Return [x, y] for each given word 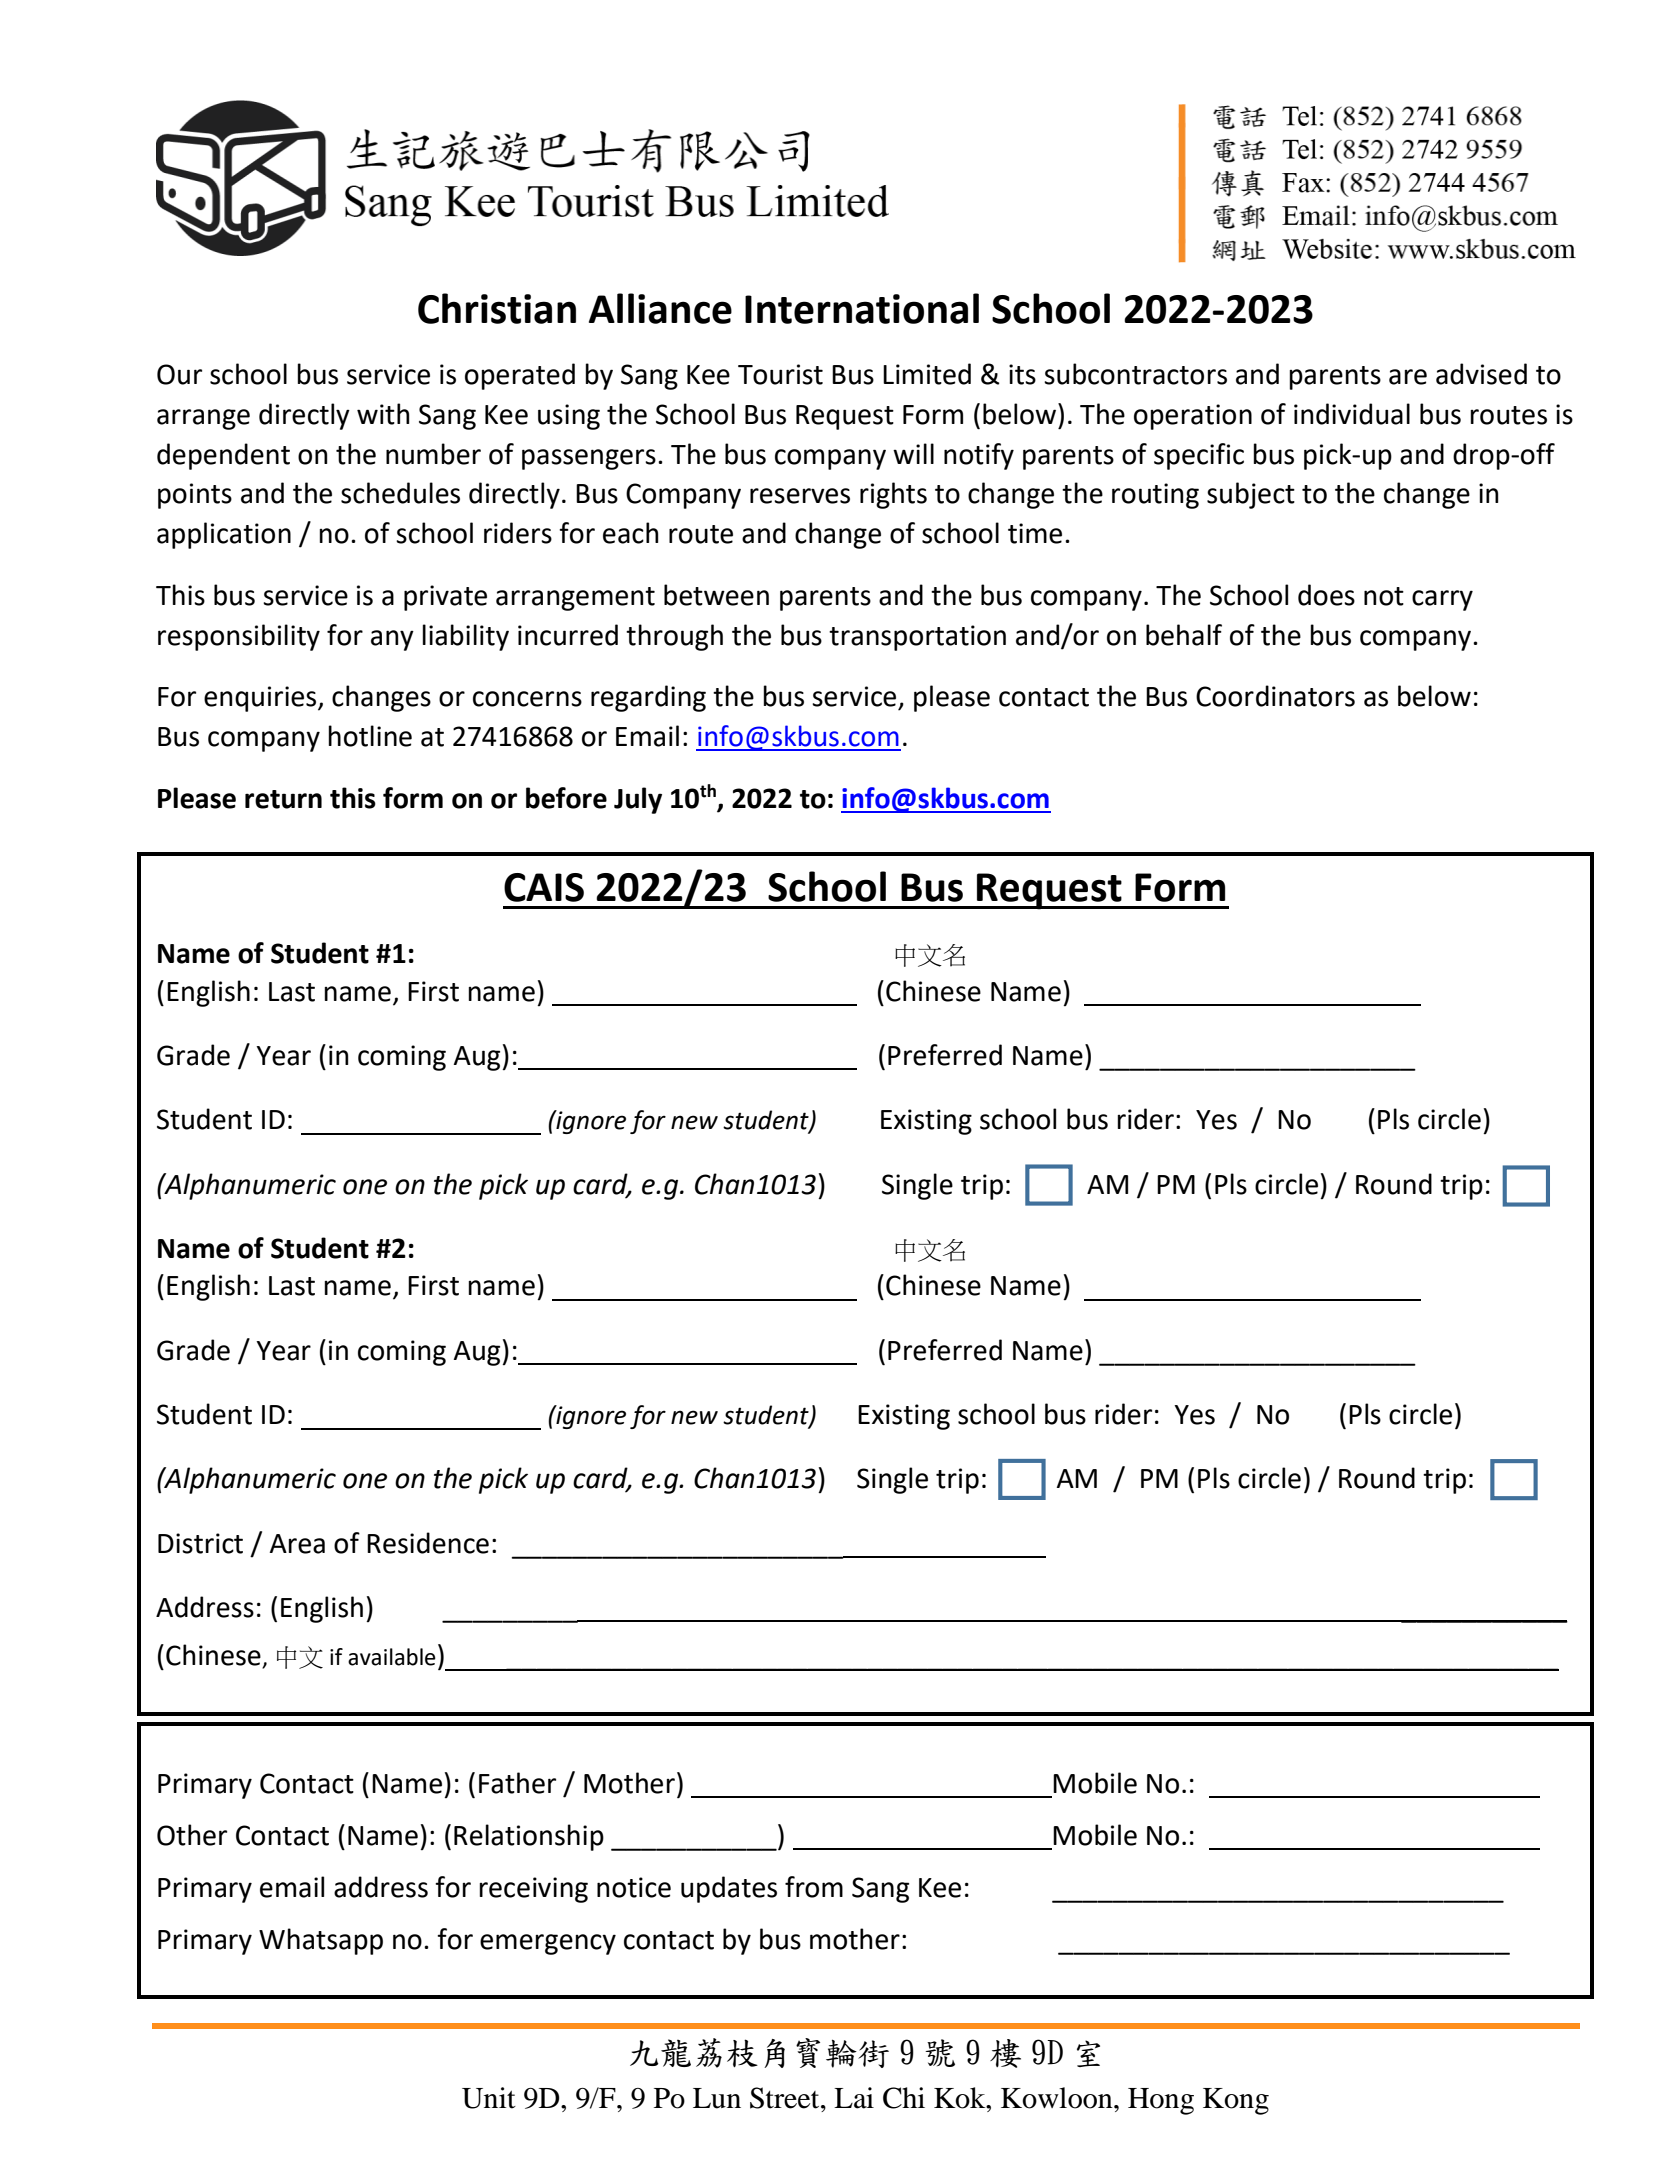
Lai [854, 2098]
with [383, 414]
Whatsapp [321, 1941]
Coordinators [1275, 696]
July [638, 800]
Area [297, 1544]
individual [1352, 414]
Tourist [780, 374]
